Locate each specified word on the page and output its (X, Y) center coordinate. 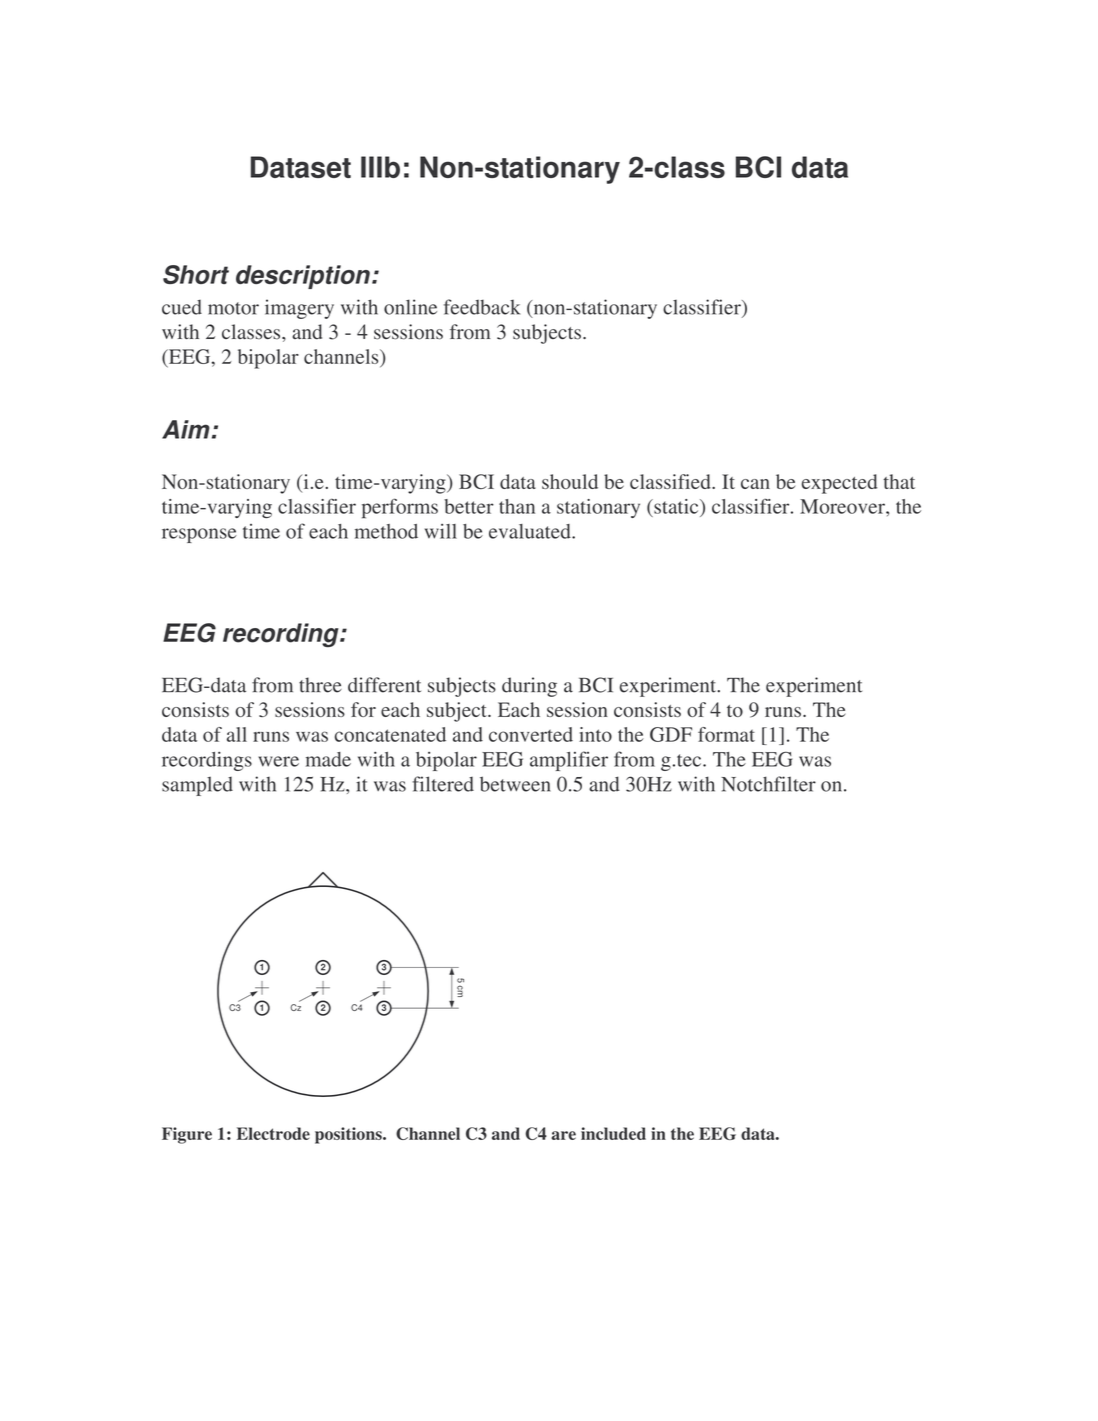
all (237, 734)
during (529, 687)
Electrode (273, 1133)
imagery (299, 309)
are (563, 1135)
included (613, 1133)
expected (839, 484)
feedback (482, 307)
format (726, 734)
